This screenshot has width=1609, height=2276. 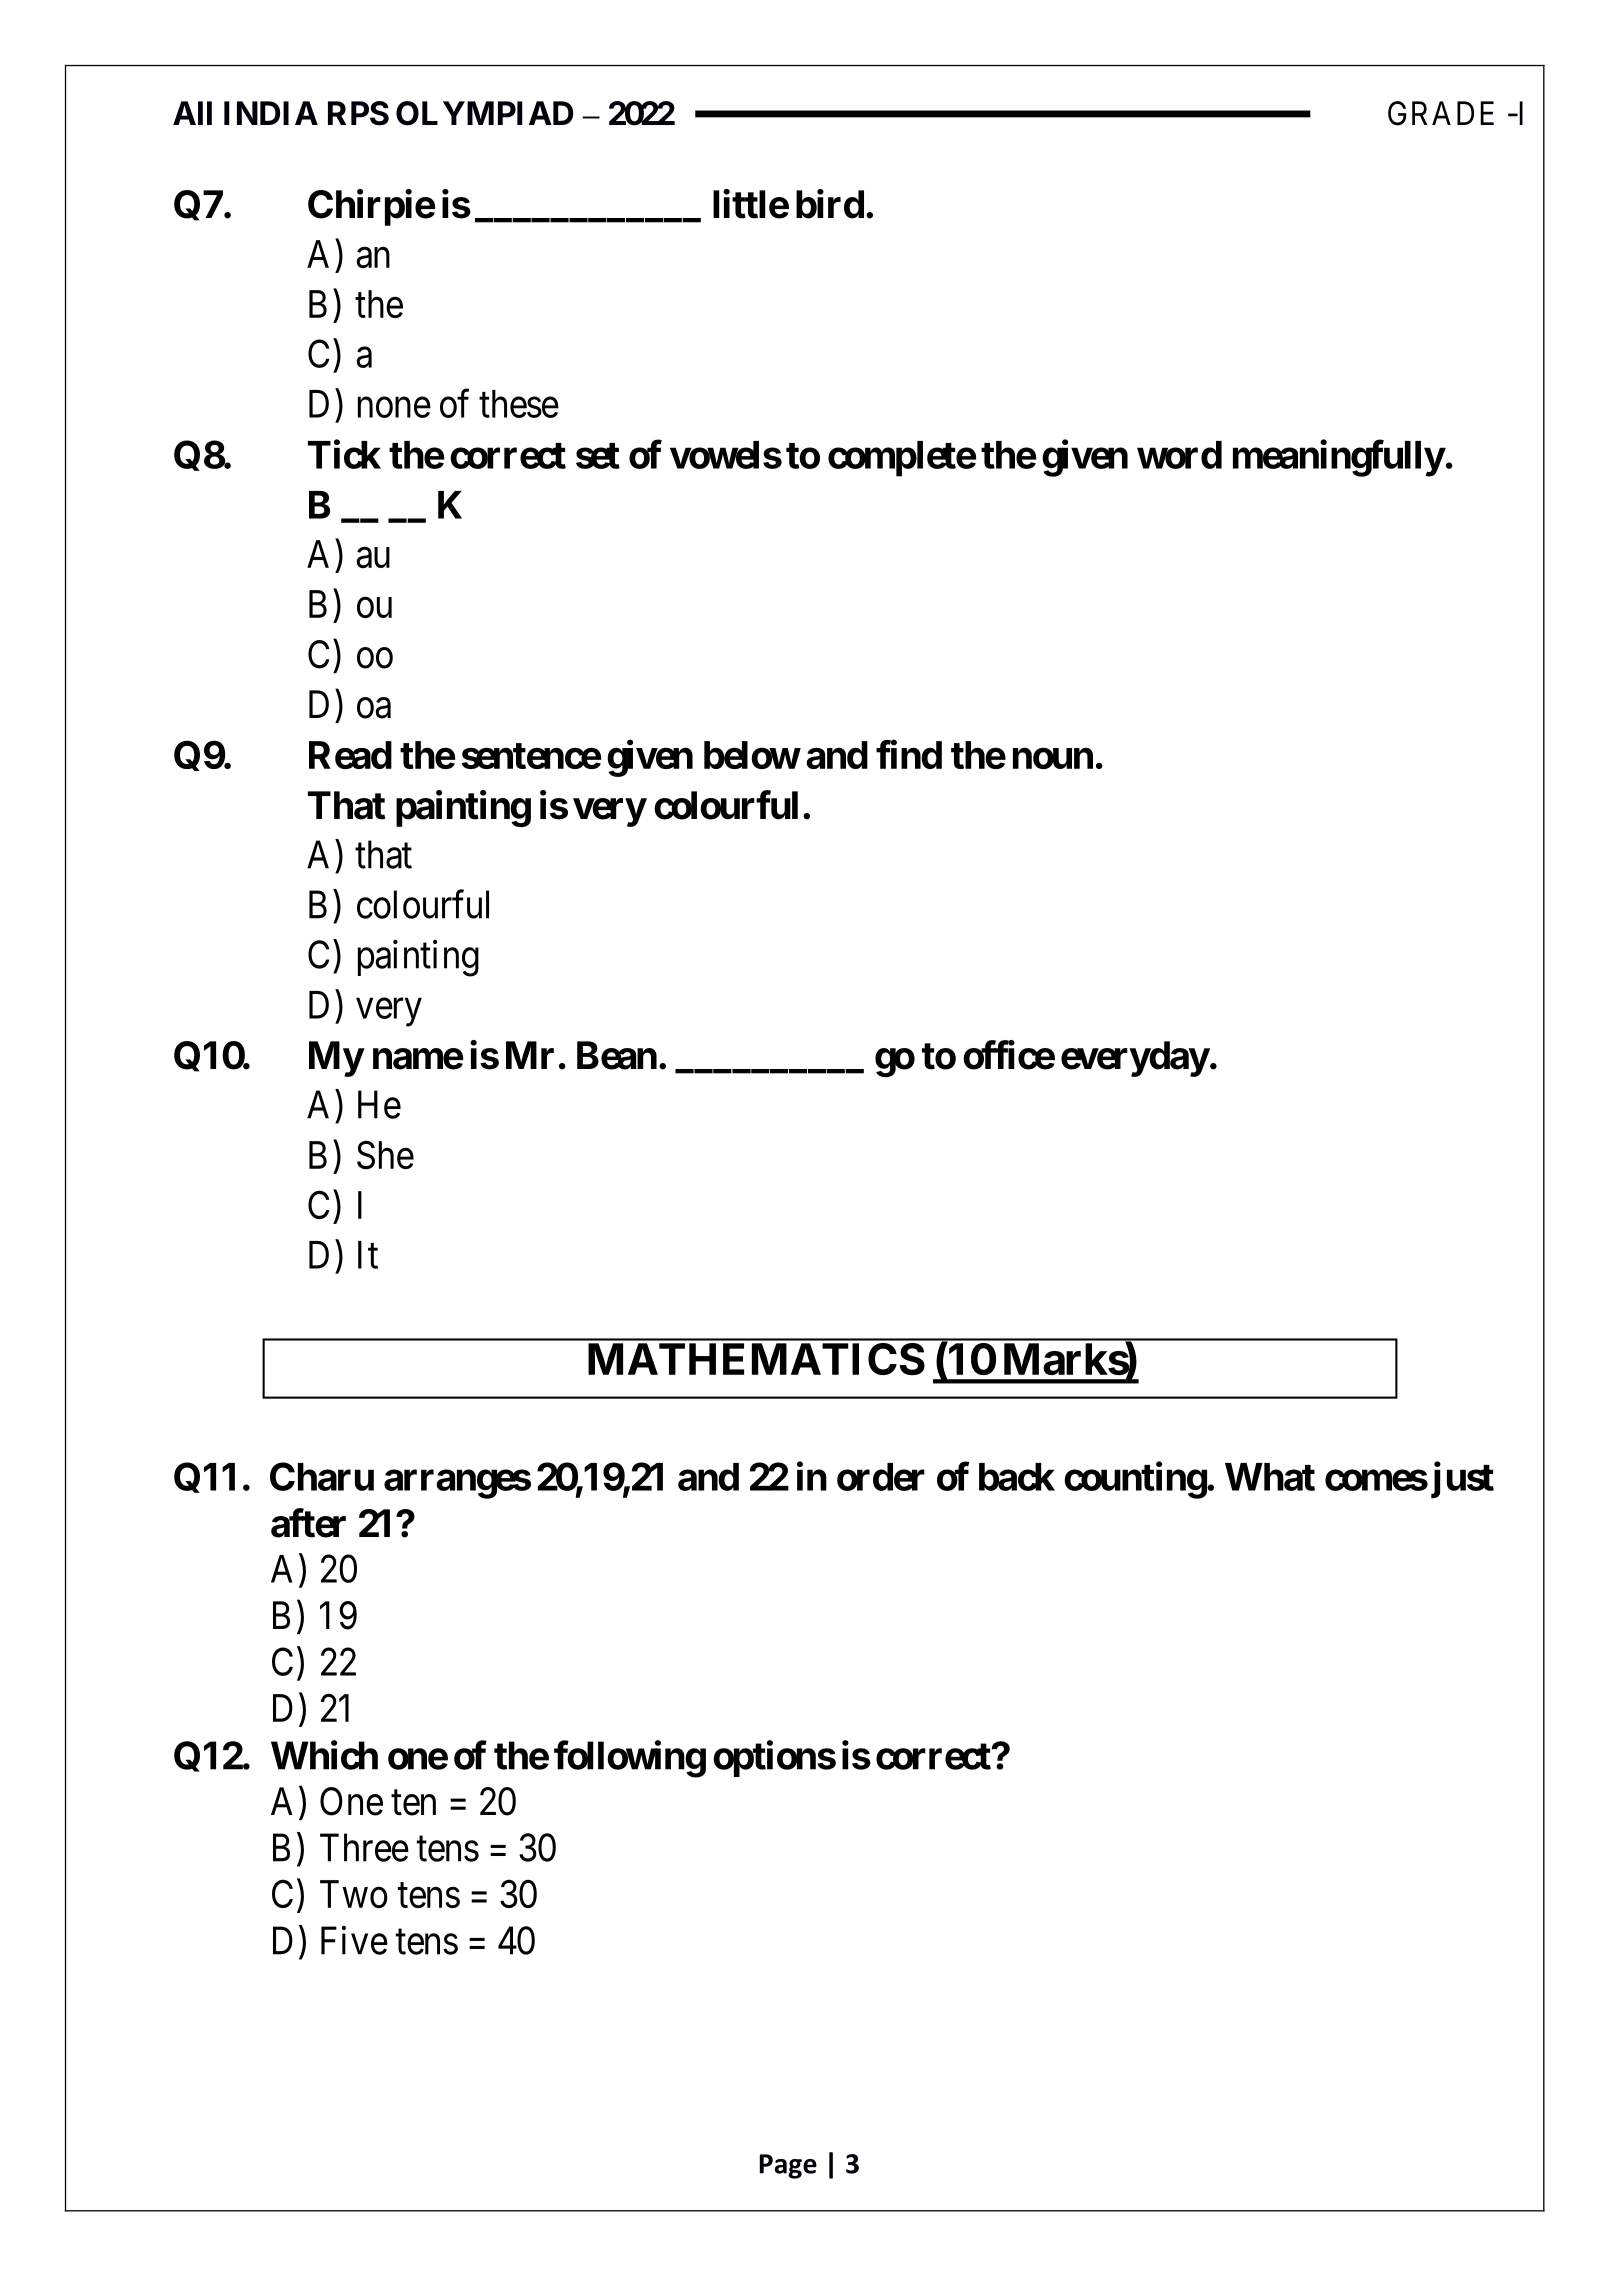 I want to click on back, so click(x=1017, y=1477).
